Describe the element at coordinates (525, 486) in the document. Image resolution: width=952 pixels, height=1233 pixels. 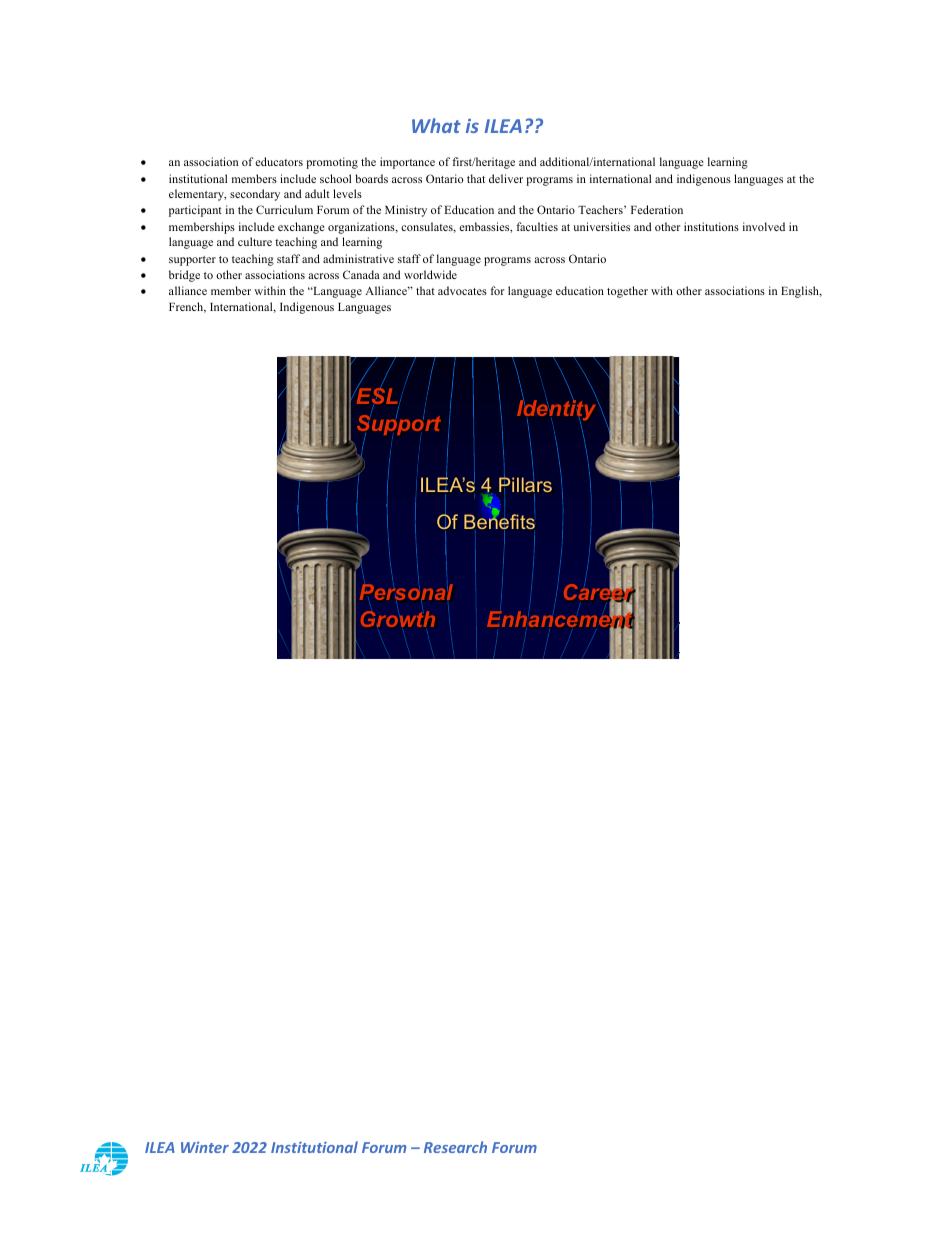
I see `Pillars` at that location.
